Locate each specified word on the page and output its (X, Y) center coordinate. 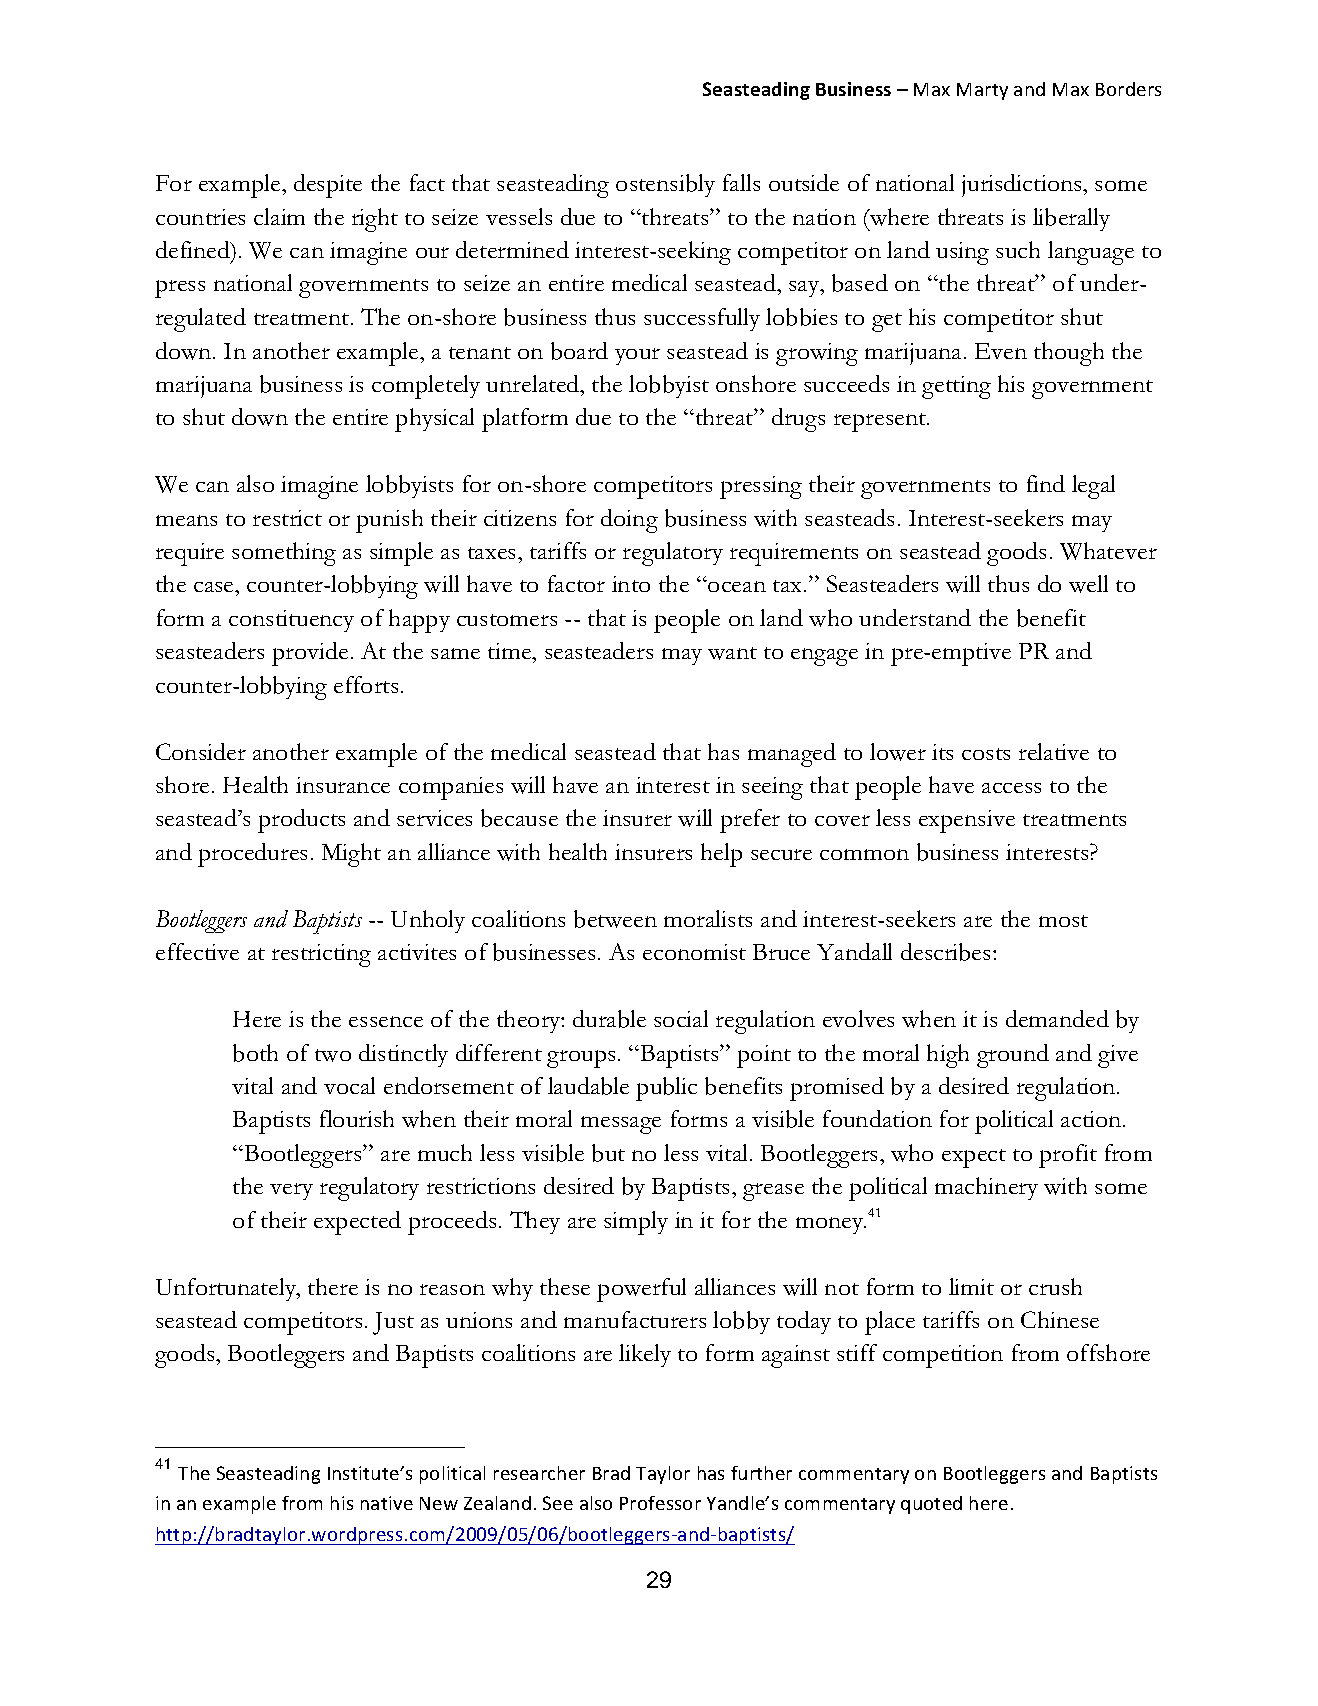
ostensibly (665, 185)
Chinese (1060, 1319)
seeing (772, 788)
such (1018, 249)
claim (279, 216)
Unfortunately (227, 1289)
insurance (343, 785)
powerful (641, 1290)
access (1011, 788)
